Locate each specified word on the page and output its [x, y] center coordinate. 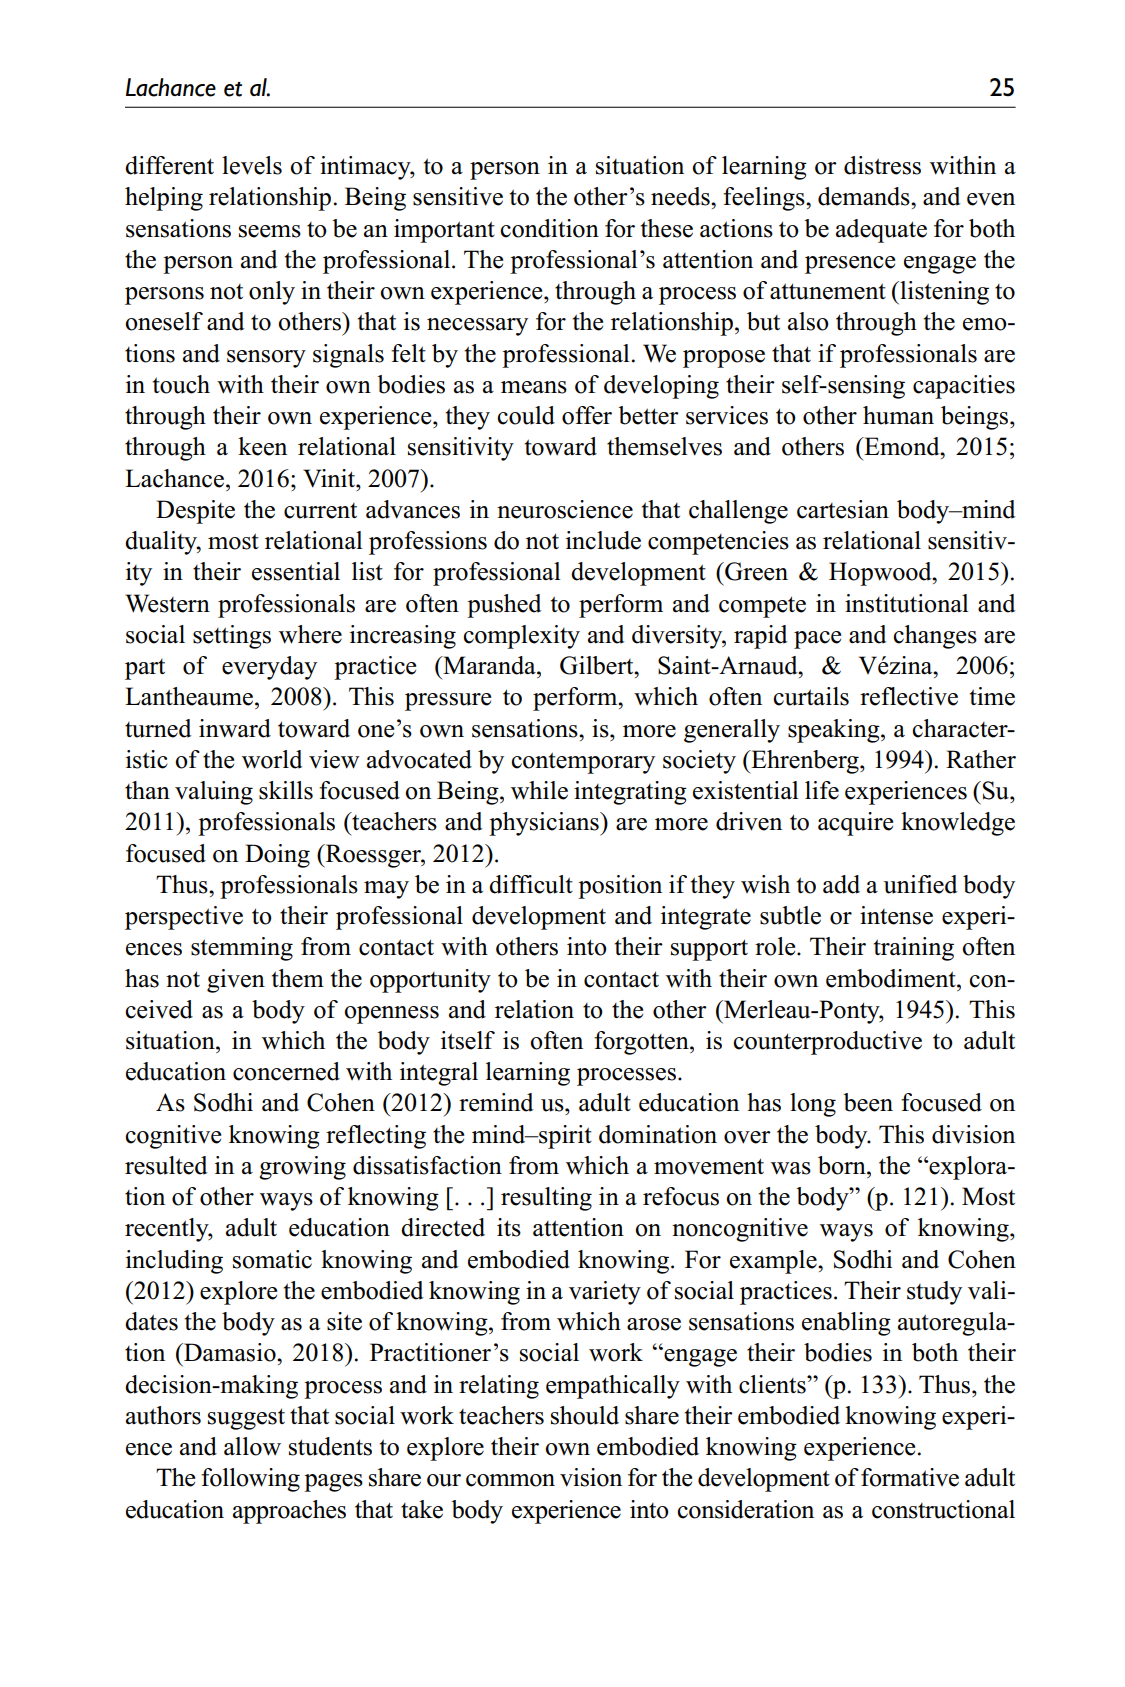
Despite [195, 512]
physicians [545, 824]
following [250, 1480]
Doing [277, 856]
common [510, 1480]
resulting [546, 1199]
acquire [855, 824]
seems [270, 231]
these [667, 228]
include [603, 540]
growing [302, 1168]
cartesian [843, 509]
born [843, 1165]
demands [865, 196]
